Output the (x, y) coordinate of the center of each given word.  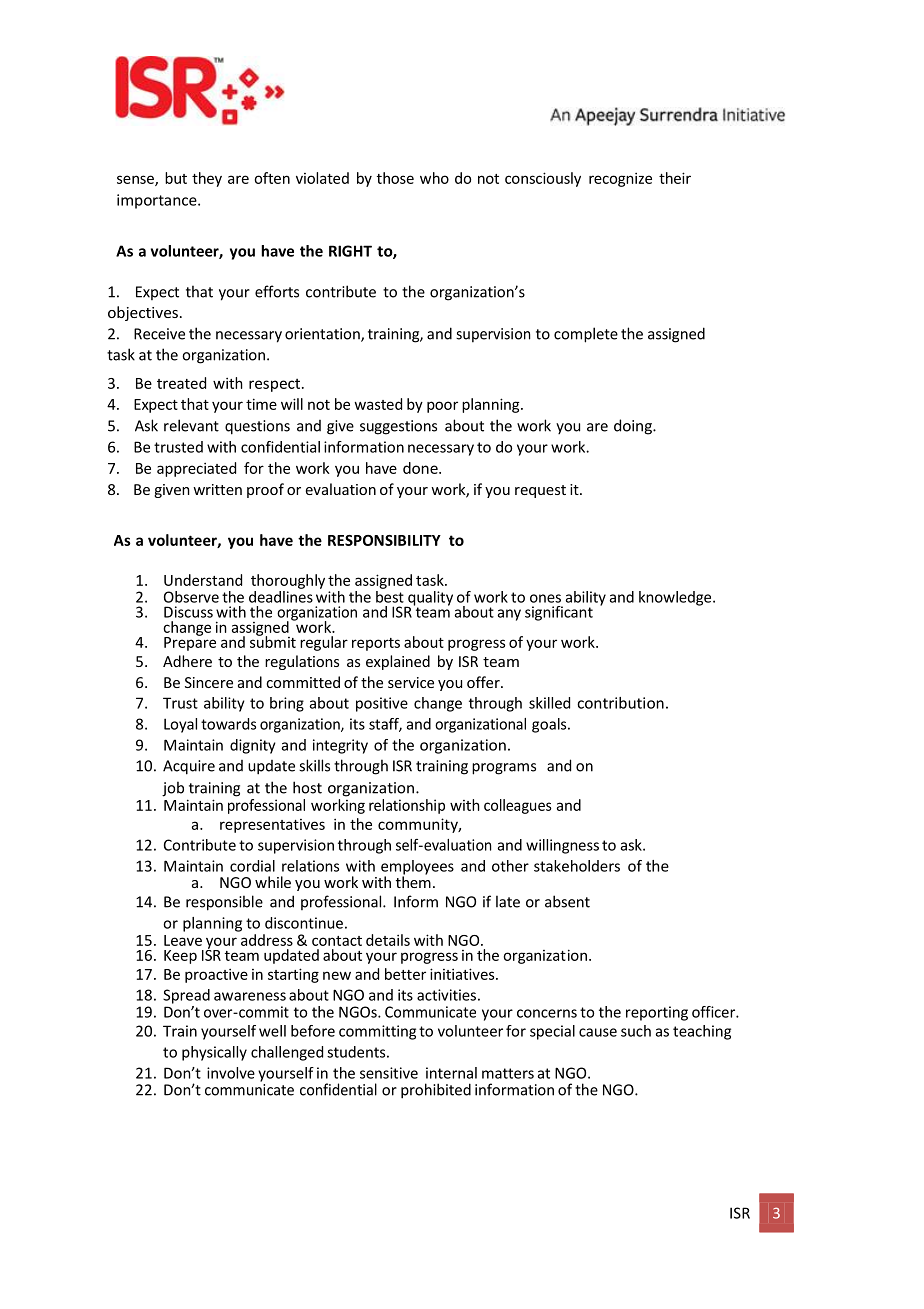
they (207, 179)
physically (214, 1053)
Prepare (190, 642)
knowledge (676, 598)
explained (398, 662)
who (434, 178)
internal (451, 1073)
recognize (620, 179)
